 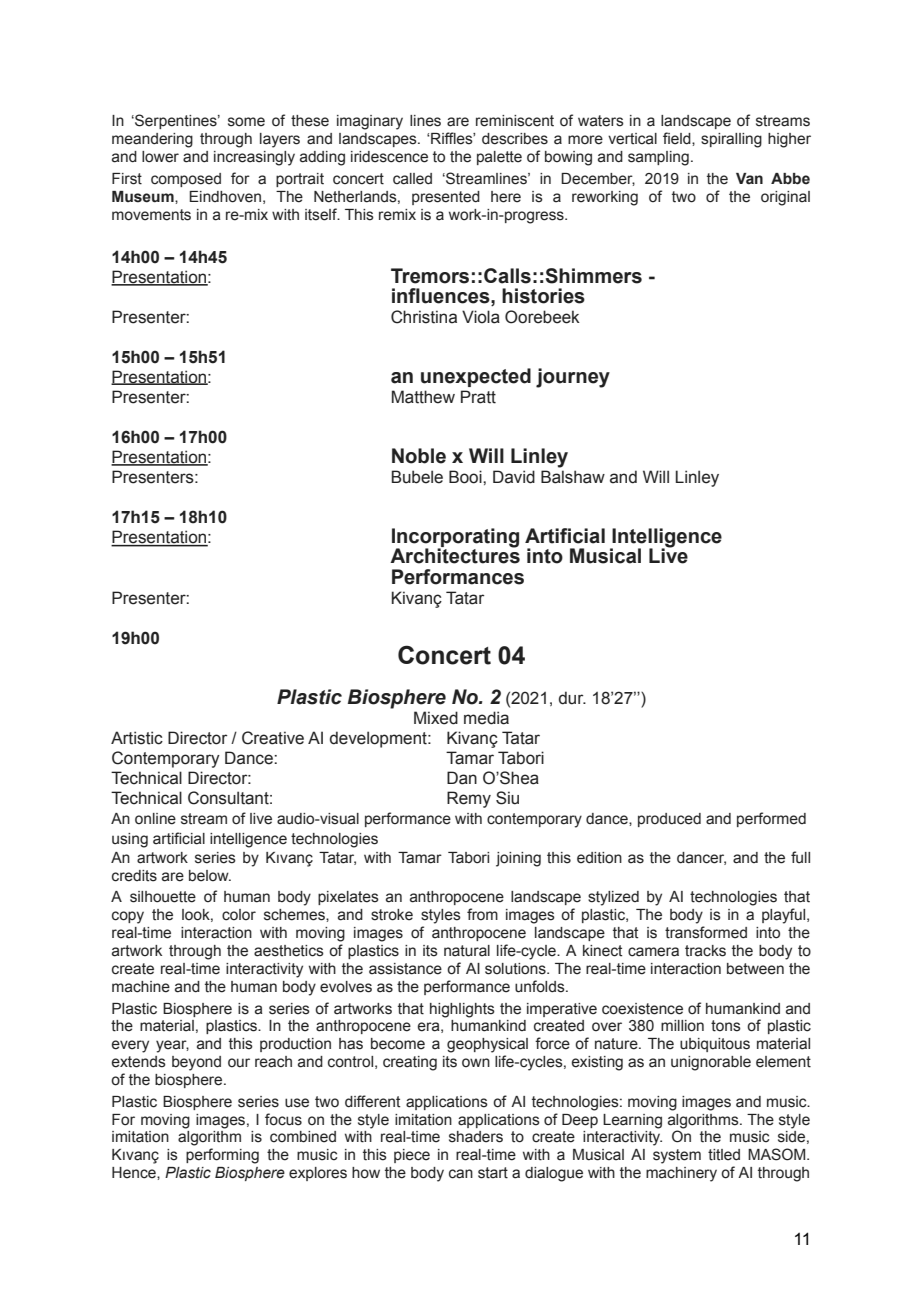 What do you see at coordinates (273, 738) in the page?
I see `Creative` at bounding box center [273, 738].
